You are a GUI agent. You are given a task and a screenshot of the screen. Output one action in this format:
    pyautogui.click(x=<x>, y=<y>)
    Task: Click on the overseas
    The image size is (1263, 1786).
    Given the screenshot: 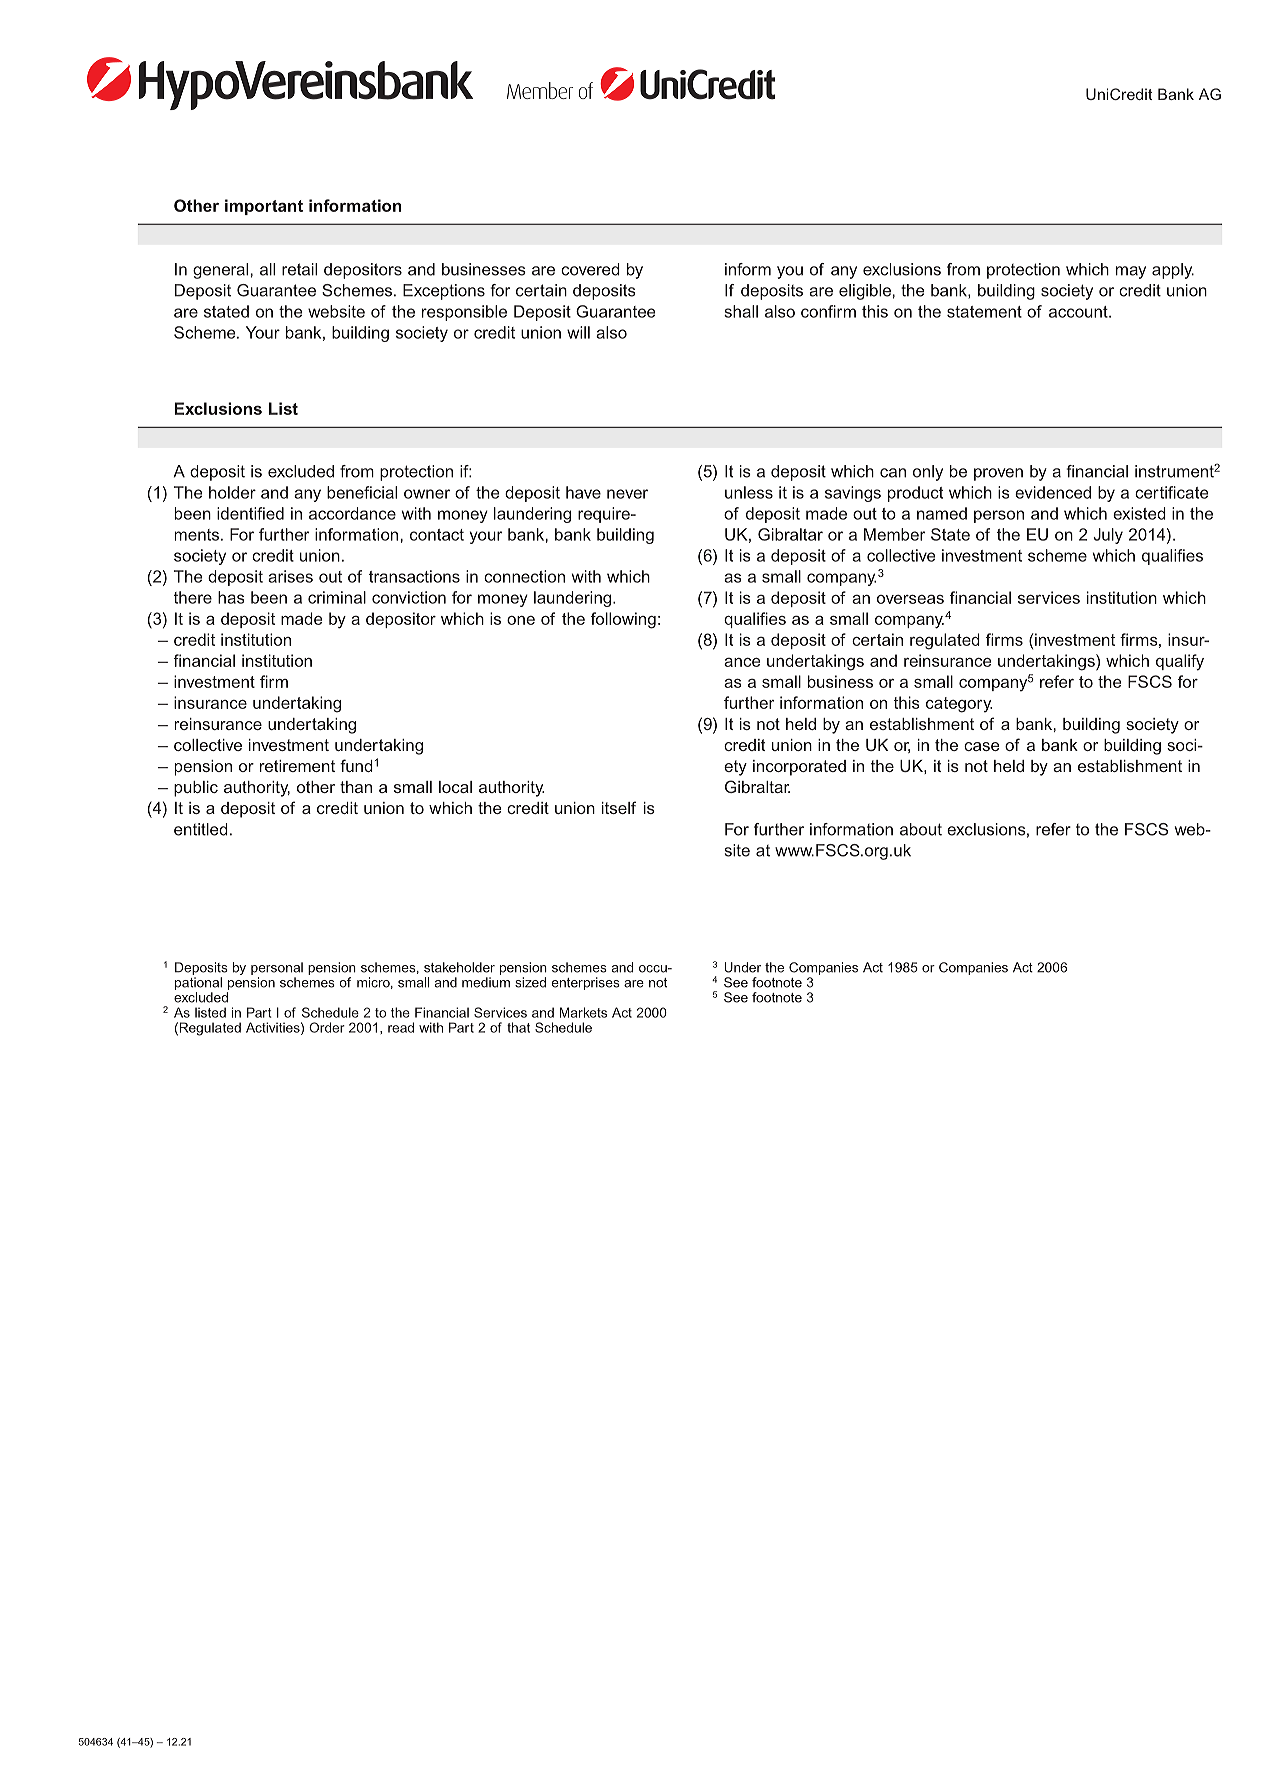 What is the action you would take?
    pyautogui.click(x=910, y=599)
